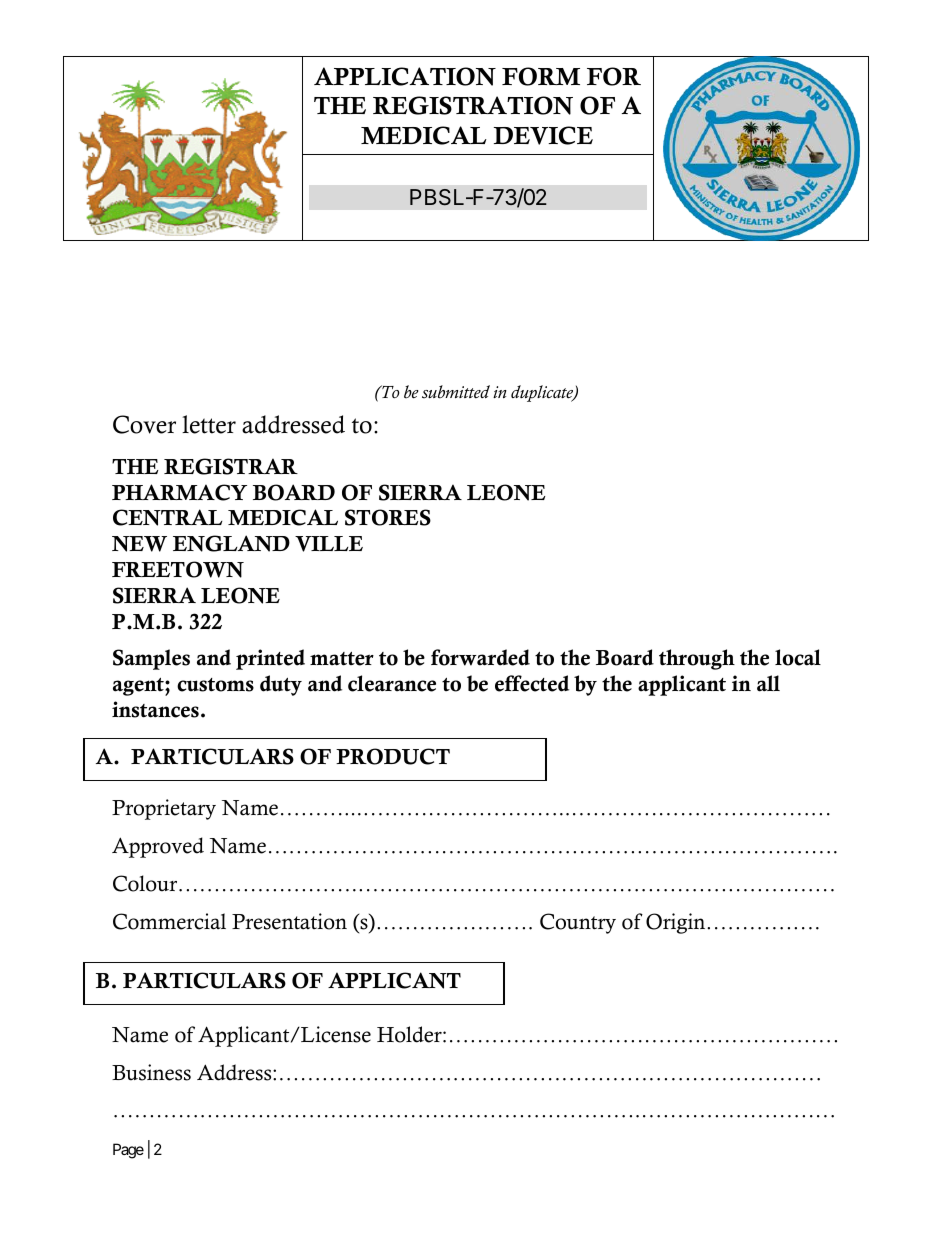  I want to click on APPLICATION, so click(405, 76).
